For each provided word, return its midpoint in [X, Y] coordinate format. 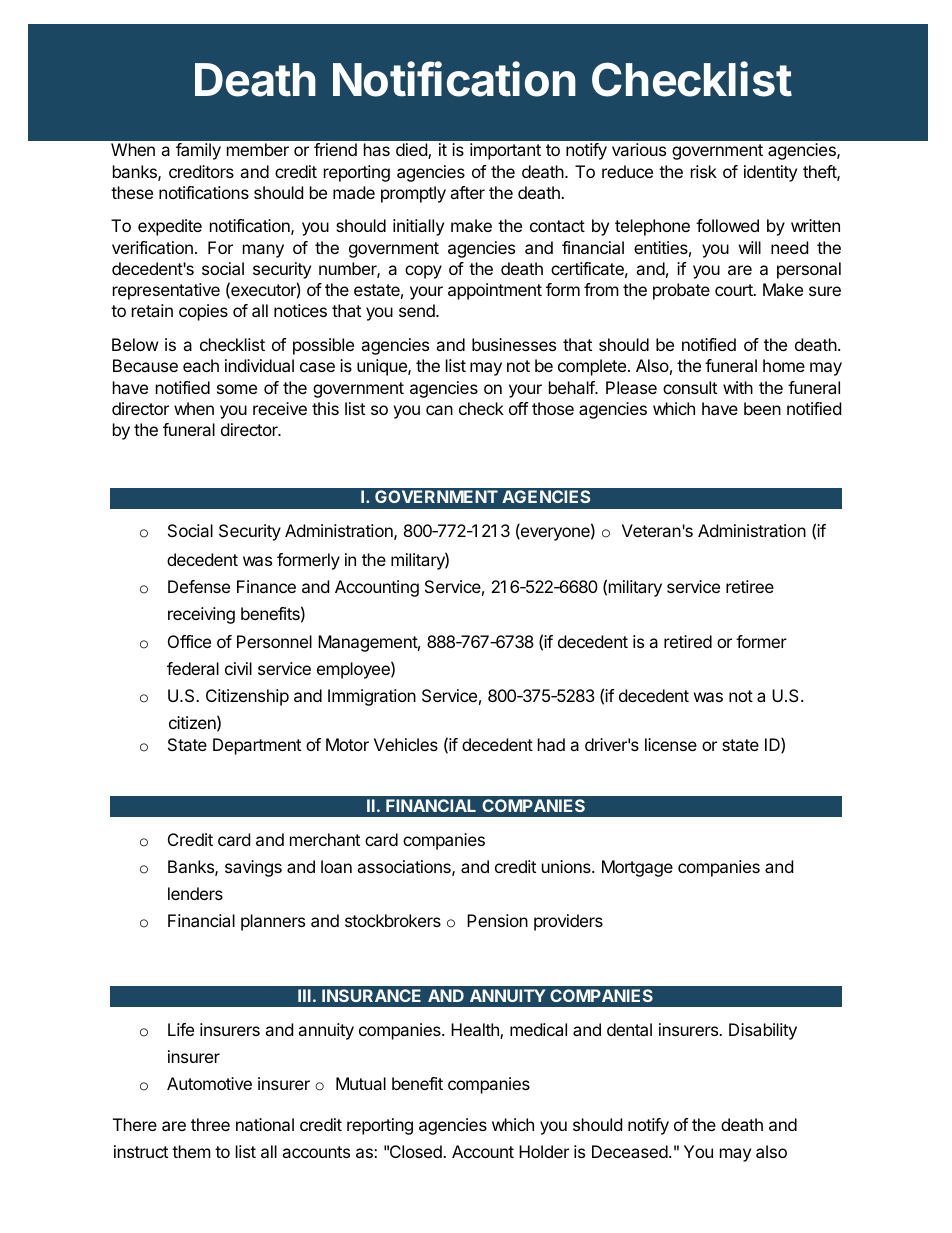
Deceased [631, 1151]
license [671, 744]
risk [704, 171]
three [210, 1124]
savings [253, 868]
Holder [544, 1151]
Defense [199, 586]
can [439, 410]
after [467, 192]
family [198, 151]
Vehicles [406, 744]
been [762, 408]
